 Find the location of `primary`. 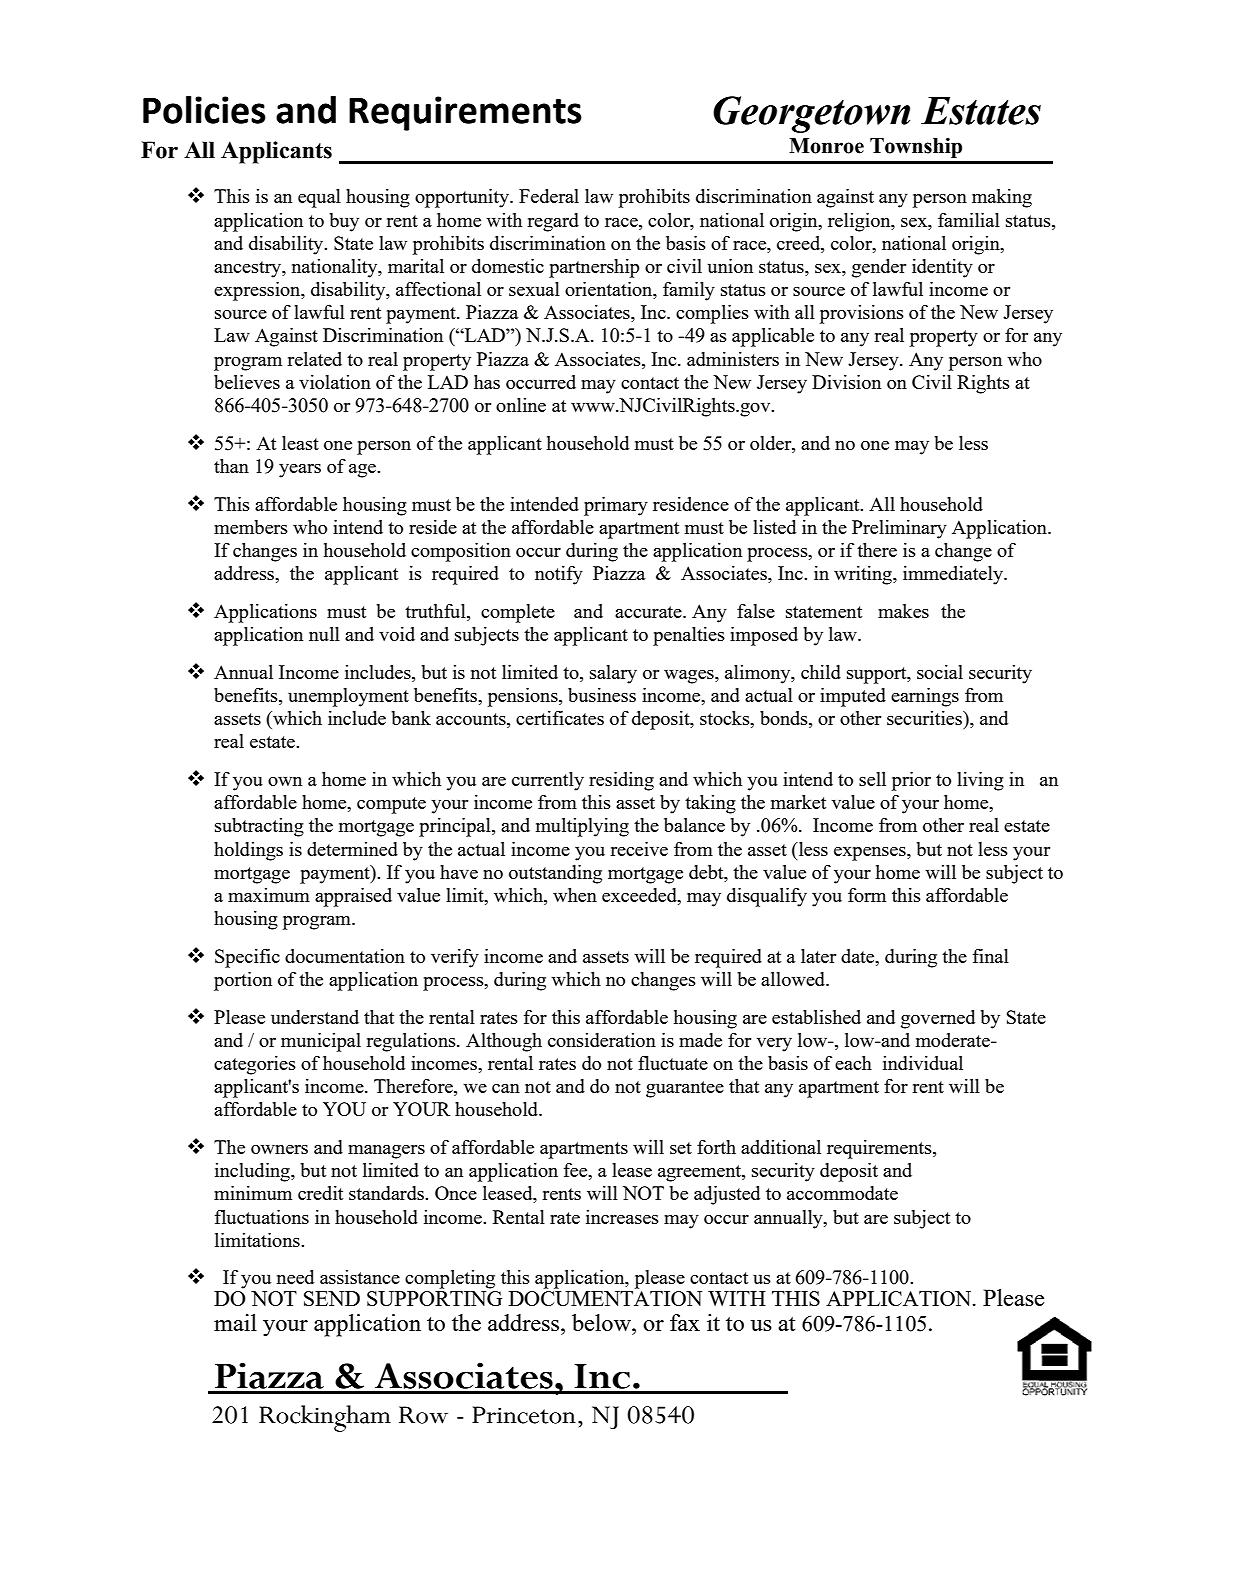

primary is located at coordinates (616, 506).
